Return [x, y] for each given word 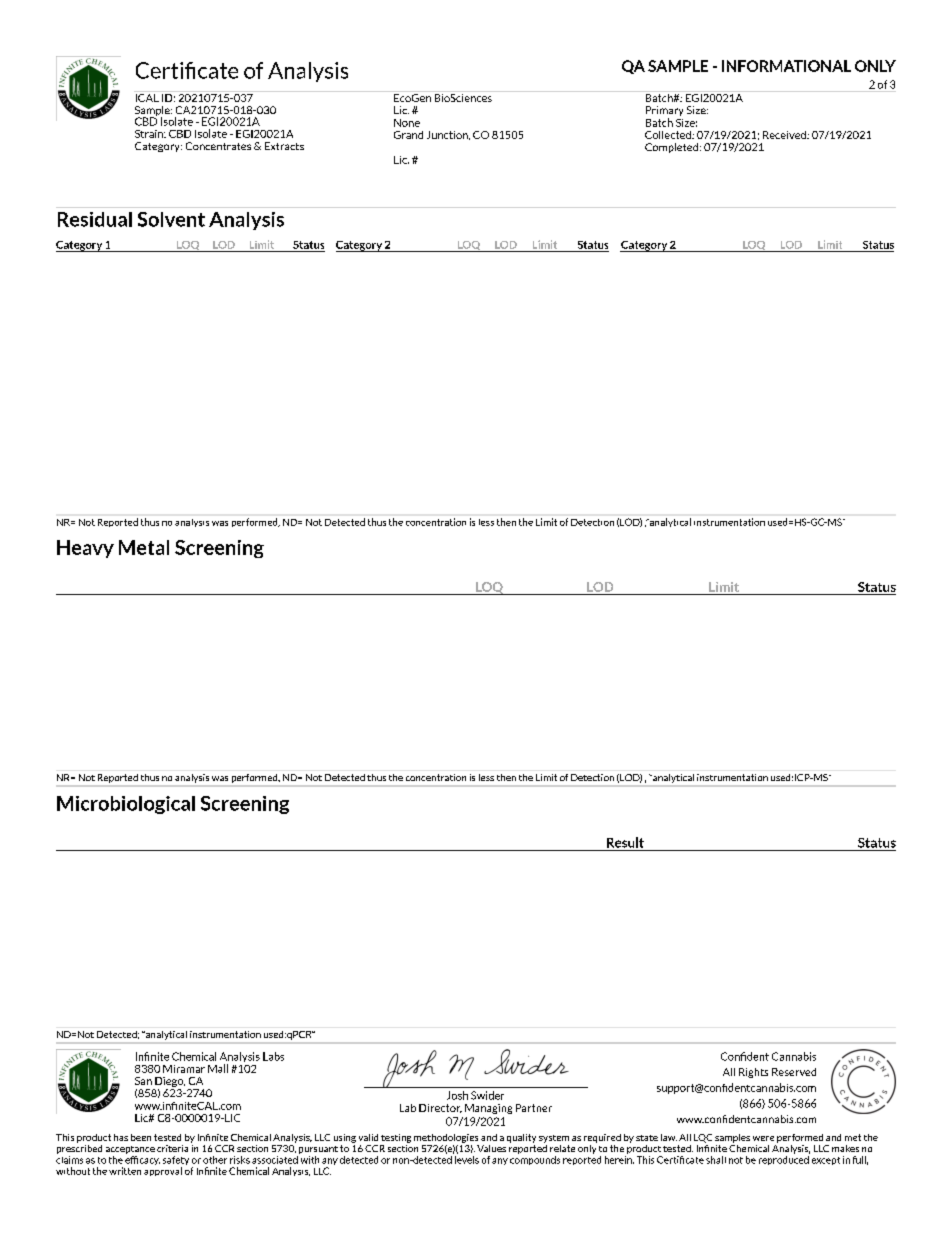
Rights [753, 1073]
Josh [457, 1095]
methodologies [446, 1138]
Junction [448, 135]
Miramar [184, 1069]
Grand [408, 135]
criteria [172, 1148]
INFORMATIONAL [786, 66]
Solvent [171, 219]
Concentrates [218, 146]
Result [625, 842]
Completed [673, 148]
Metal [144, 547]
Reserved [794, 1072]
